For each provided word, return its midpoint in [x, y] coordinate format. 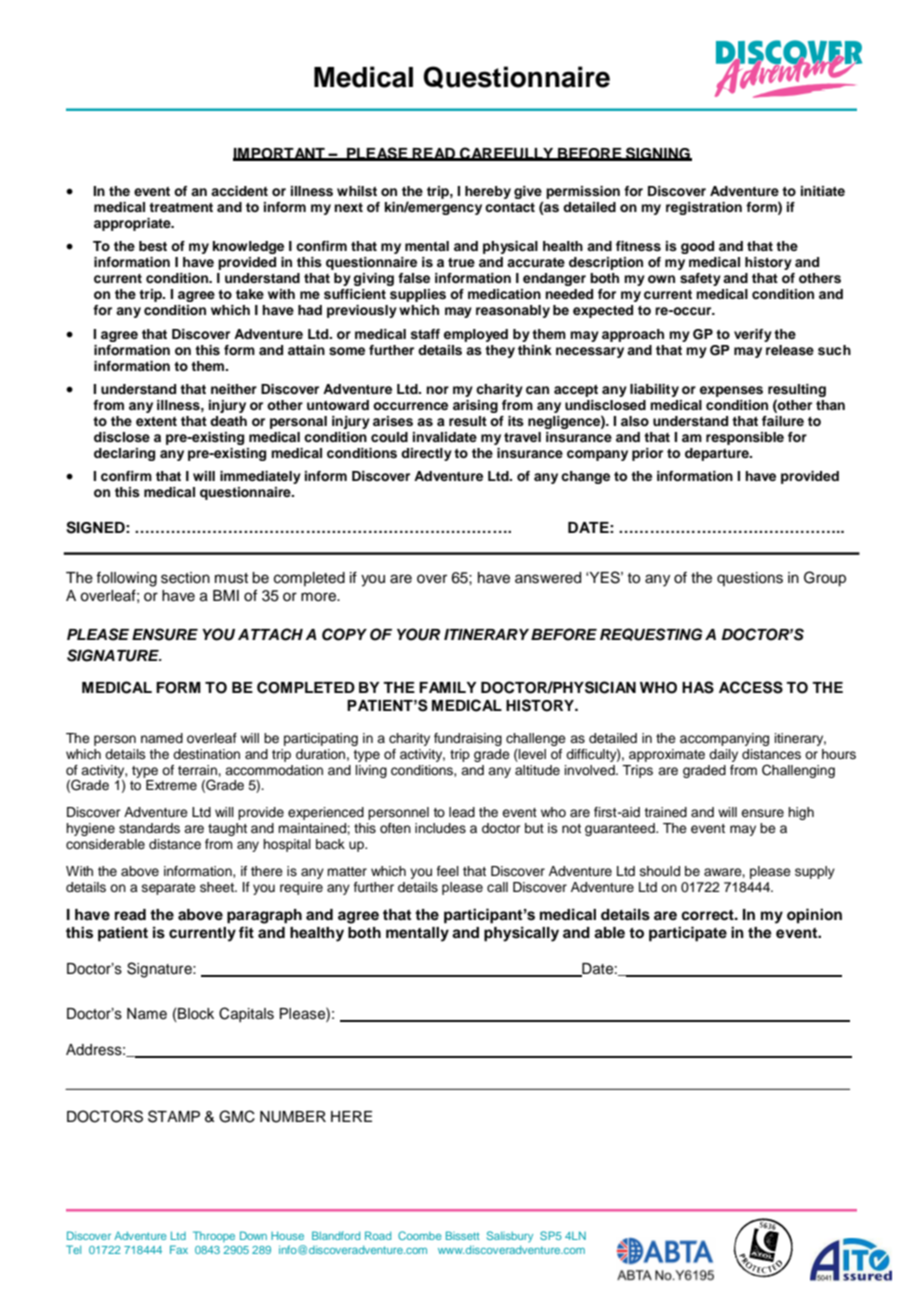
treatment [181, 207]
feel [448, 871]
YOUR [418, 634]
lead [462, 812]
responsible [745, 438]
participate [688, 934]
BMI [226, 595]
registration [704, 208]
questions [750, 579]
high [801, 813]
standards [149, 828]
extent [156, 421]
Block [195, 1015]
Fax [179, 1249]
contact [510, 207]
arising [475, 406]
